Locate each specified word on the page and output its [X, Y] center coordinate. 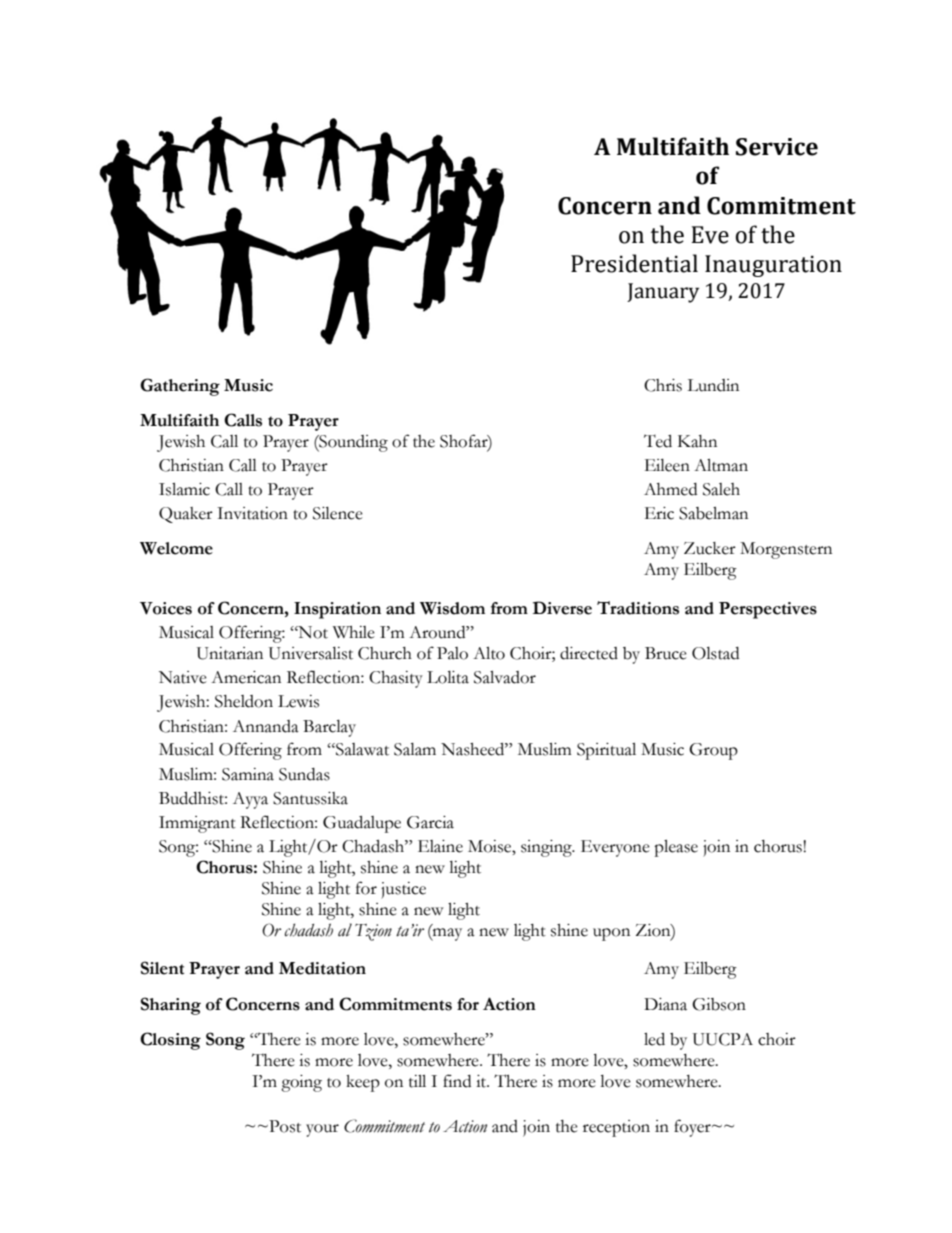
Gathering [180, 387]
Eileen [667, 465]
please [676, 848]
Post [284, 1126]
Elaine [440, 846]
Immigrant [197, 824]
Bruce [666, 653]
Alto [489, 653]
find [457, 1081]
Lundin [713, 385]
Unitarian [230, 653]
